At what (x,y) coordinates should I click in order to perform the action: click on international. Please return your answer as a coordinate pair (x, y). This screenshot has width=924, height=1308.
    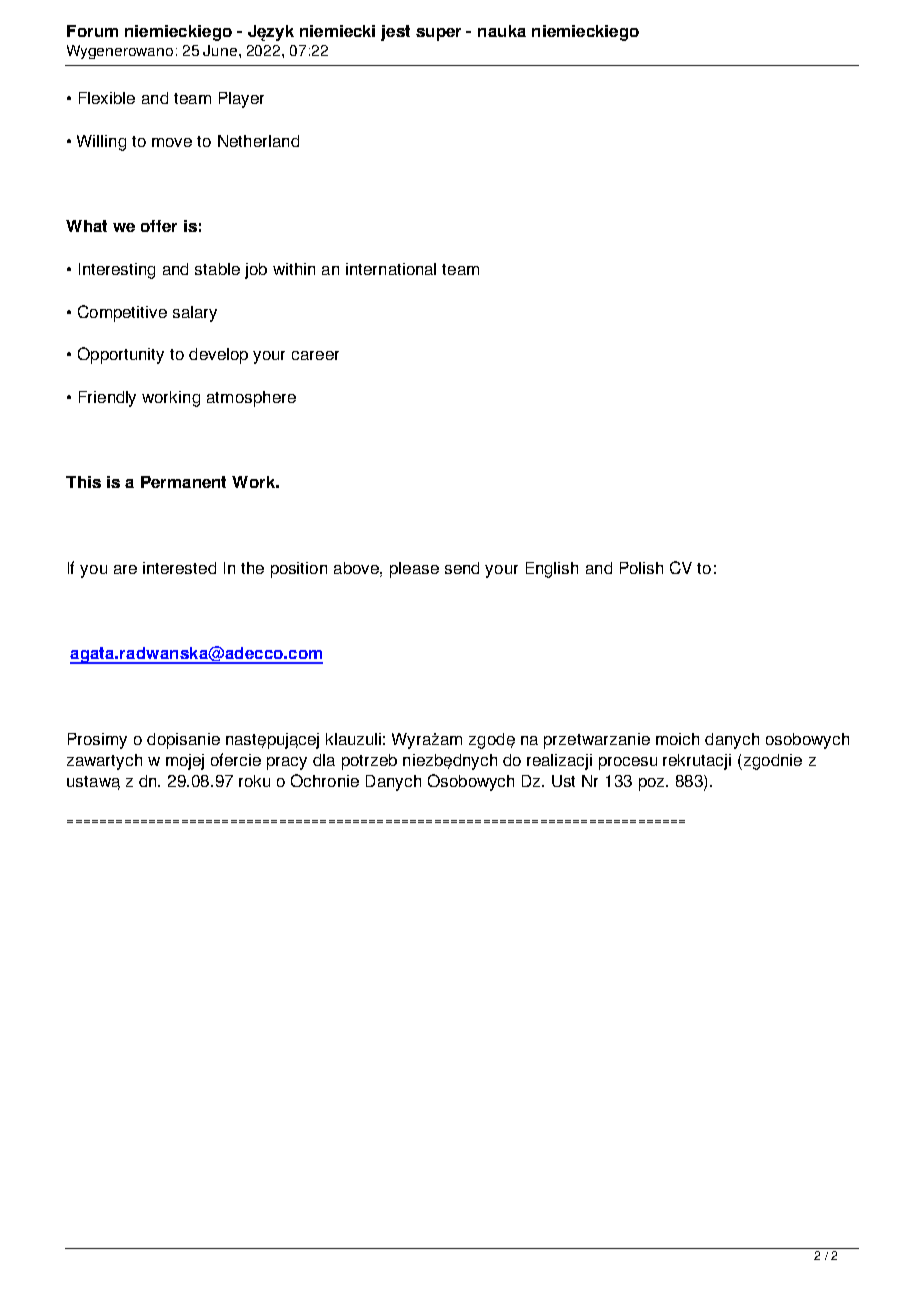
    Looking at the image, I should click on (391, 269).
